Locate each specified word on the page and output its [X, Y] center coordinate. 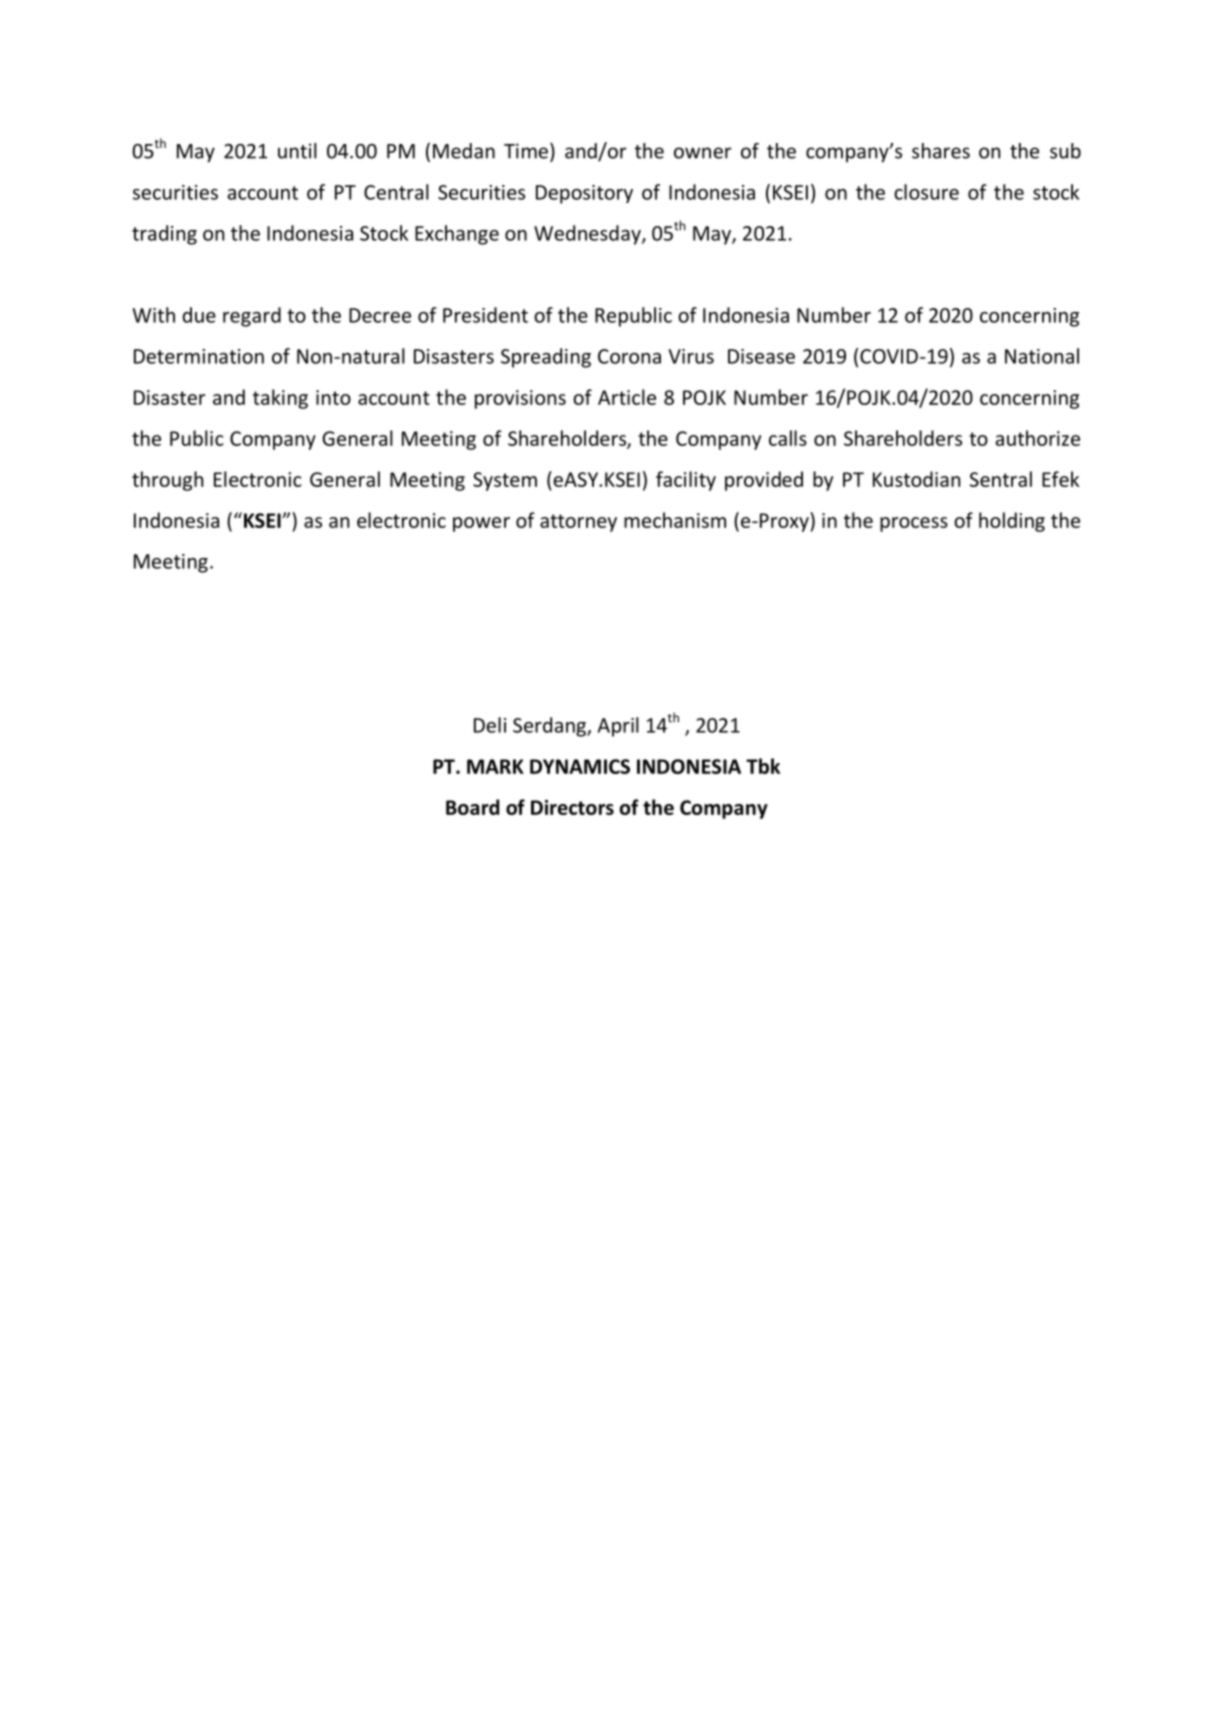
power [481, 524]
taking [280, 399]
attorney [578, 523]
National [1042, 356]
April [618, 727]
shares [941, 151]
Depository [584, 194]
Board [472, 807]
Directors [572, 807]
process [914, 524]
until [297, 151]
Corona [629, 356]
